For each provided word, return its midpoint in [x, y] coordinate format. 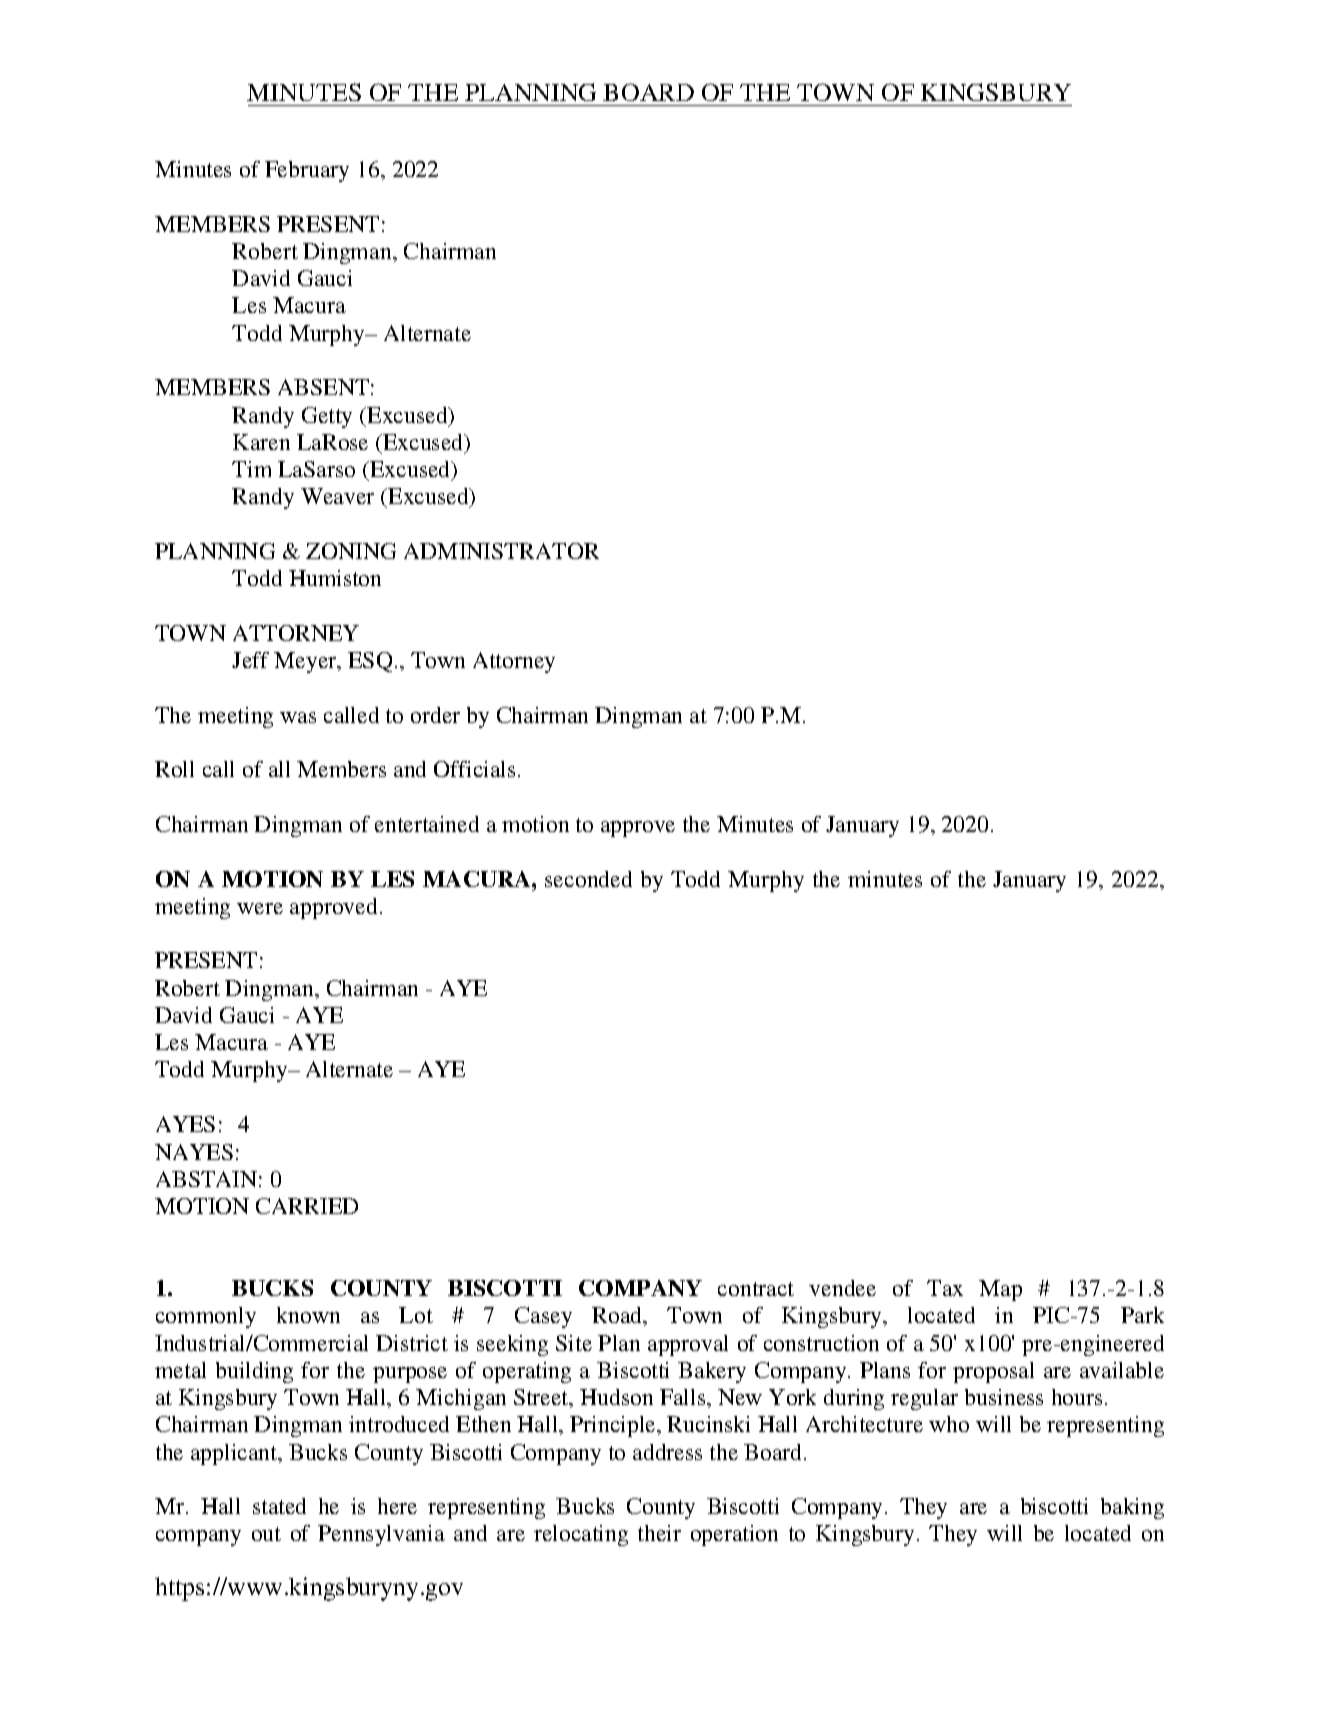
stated [279, 1506]
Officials [474, 769]
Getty [327, 417]
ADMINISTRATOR [501, 551]
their [659, 1533]
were [260, 908]
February [307, 171]
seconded [588, 879]
